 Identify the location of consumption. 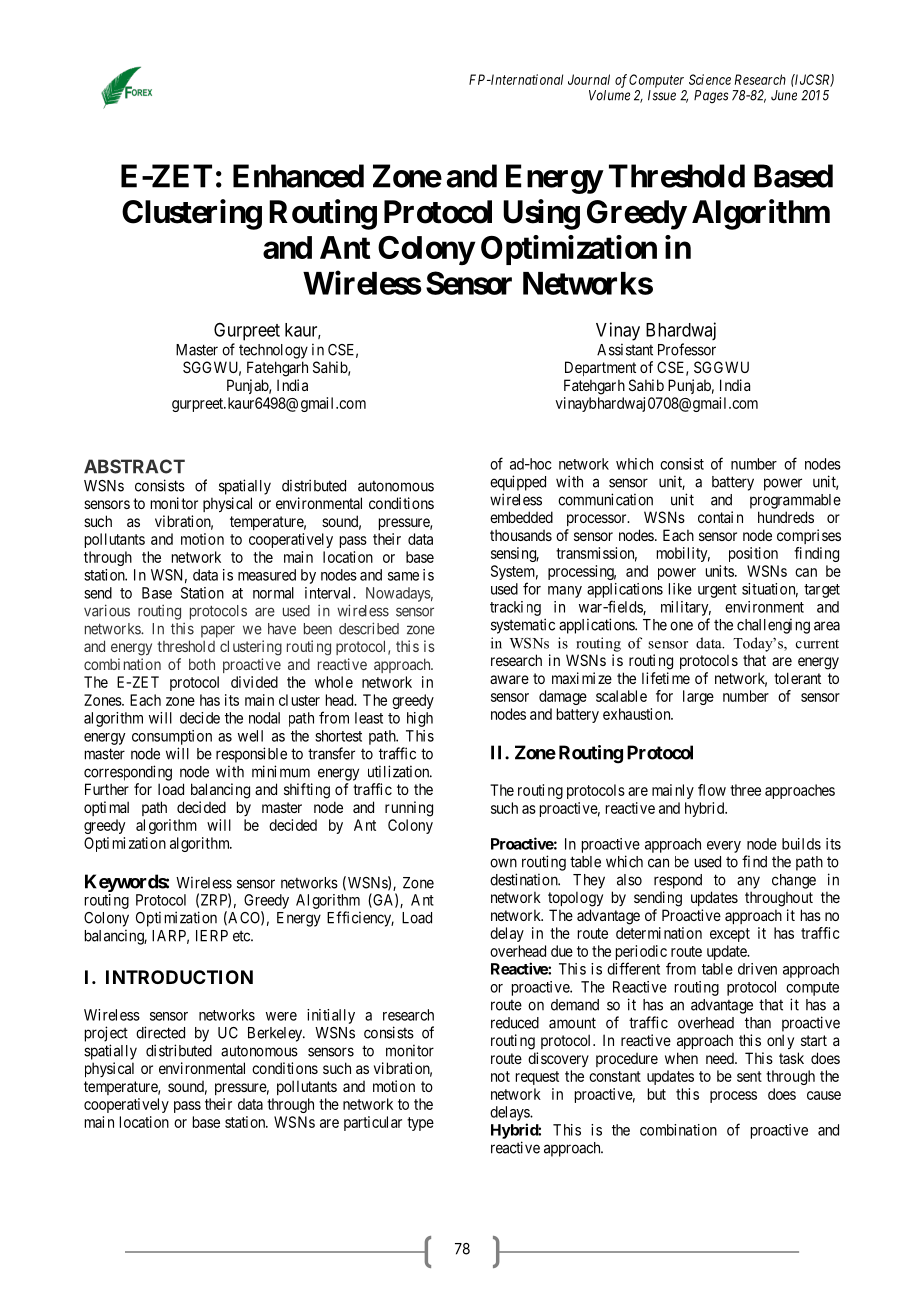
(172, 737).
